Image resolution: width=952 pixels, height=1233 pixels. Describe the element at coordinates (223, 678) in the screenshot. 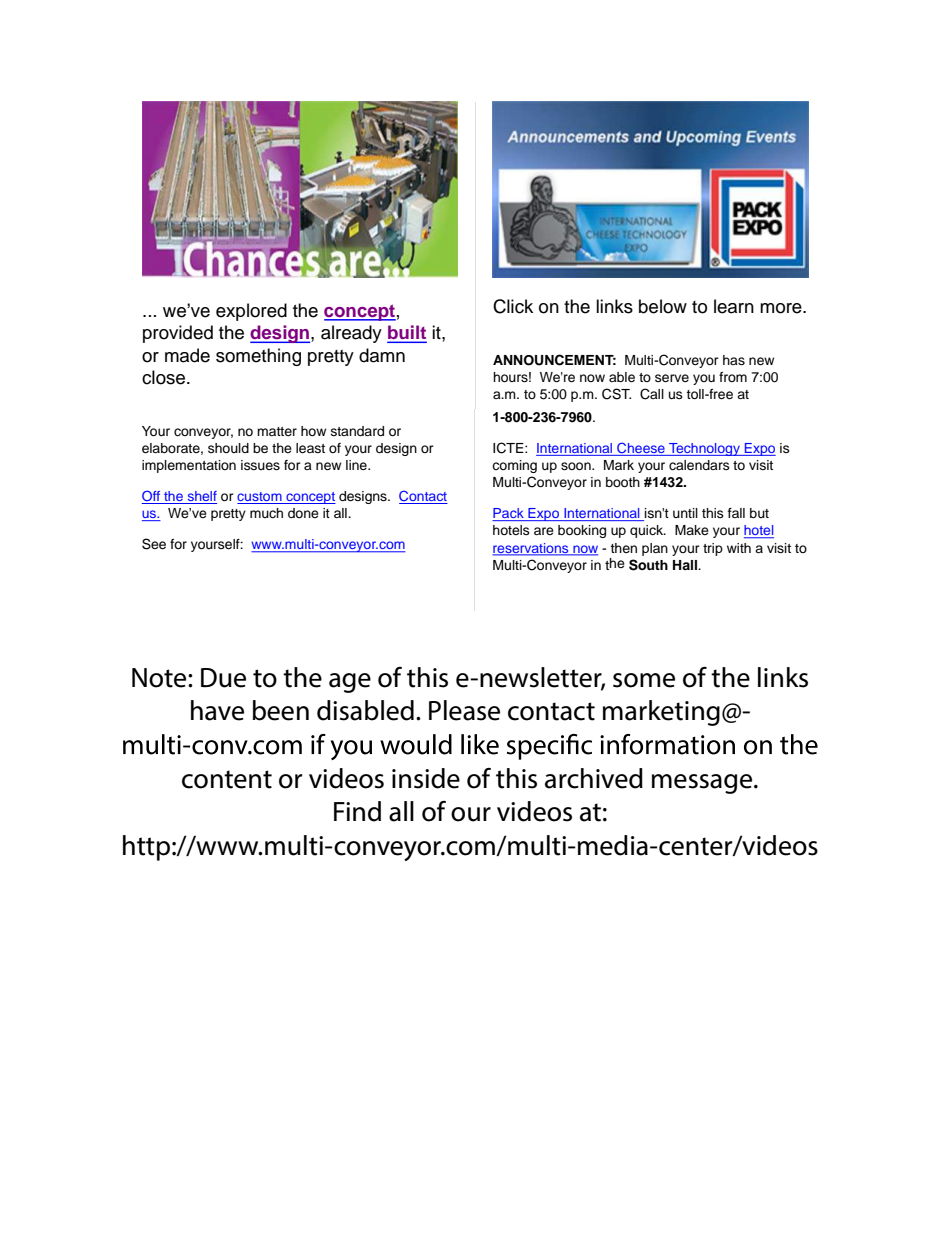

I see `Due` at that location.
